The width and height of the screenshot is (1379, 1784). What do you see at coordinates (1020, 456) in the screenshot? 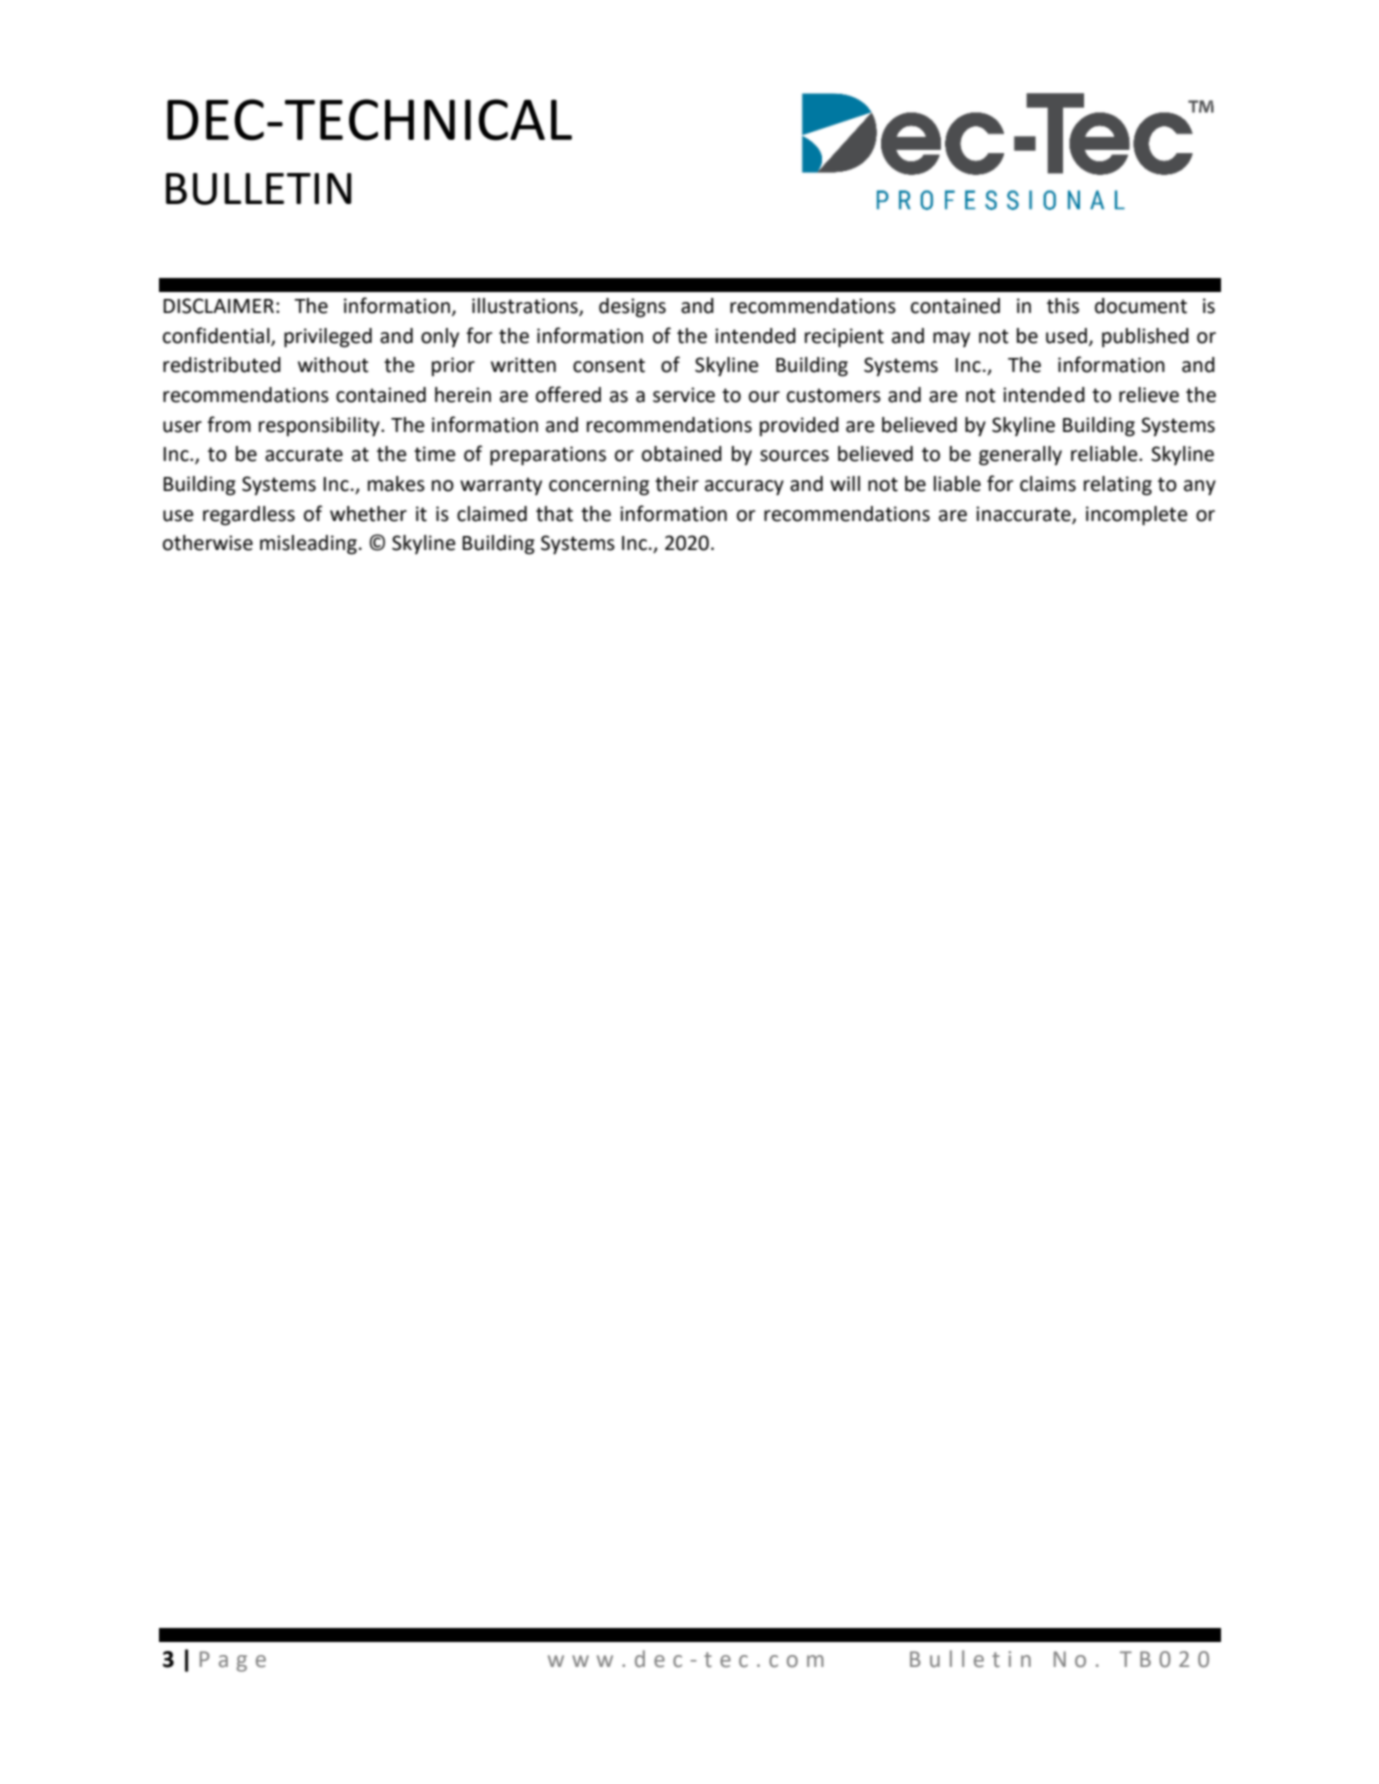
I see `generally` at bounding box center [1020, 456].
